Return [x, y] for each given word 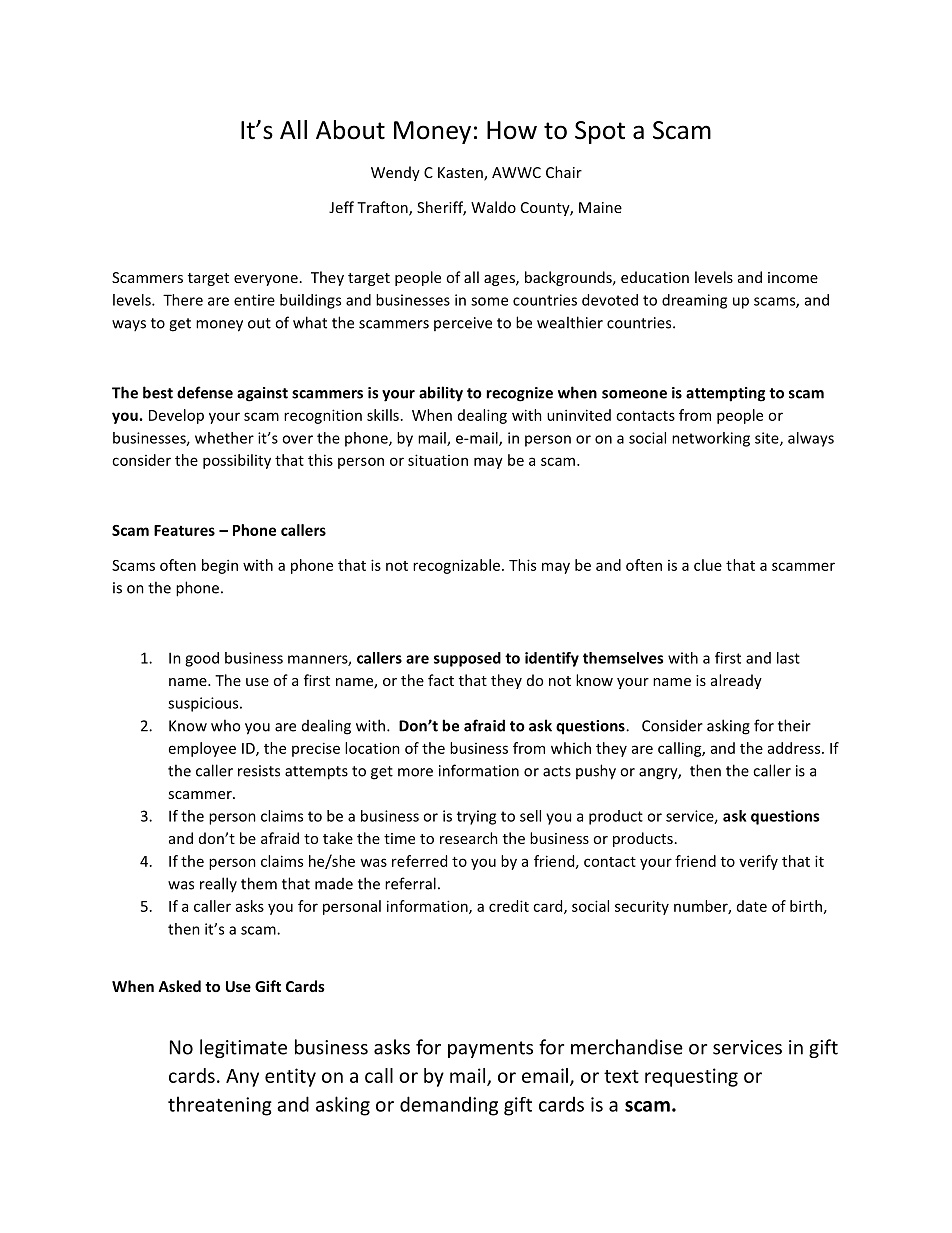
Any [242, 1078]
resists [259, 771]
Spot [600, 132]
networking [711, 439]
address [795, 748]
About [350, 130]
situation [438, 460]
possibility [237, 461]
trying [476, 817]
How [512, 130]
